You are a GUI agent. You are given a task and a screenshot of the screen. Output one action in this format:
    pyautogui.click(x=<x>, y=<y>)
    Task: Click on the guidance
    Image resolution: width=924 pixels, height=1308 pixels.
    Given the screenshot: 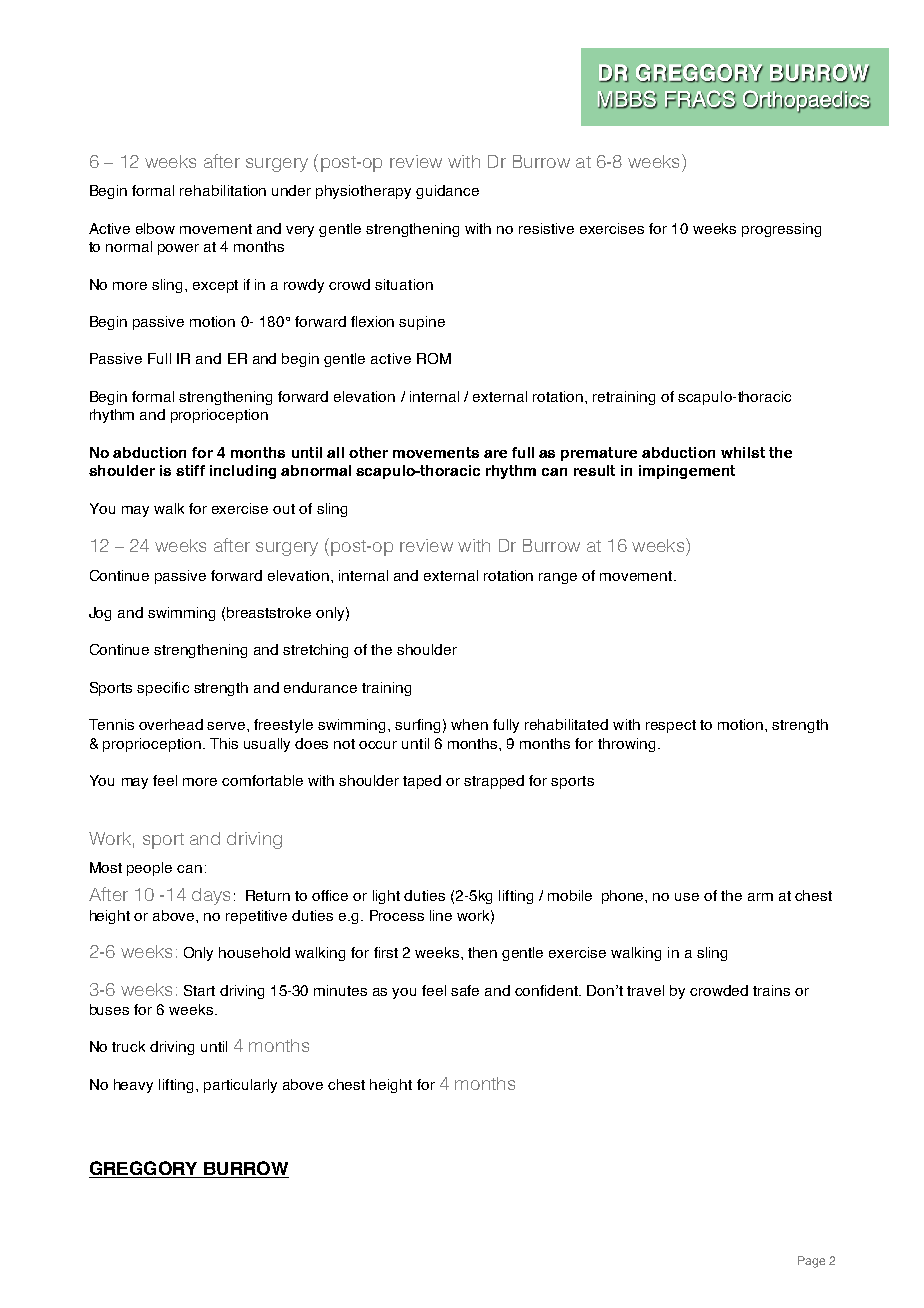 What is the action you would take?
    pyautogui.click(x=447, y=192)
